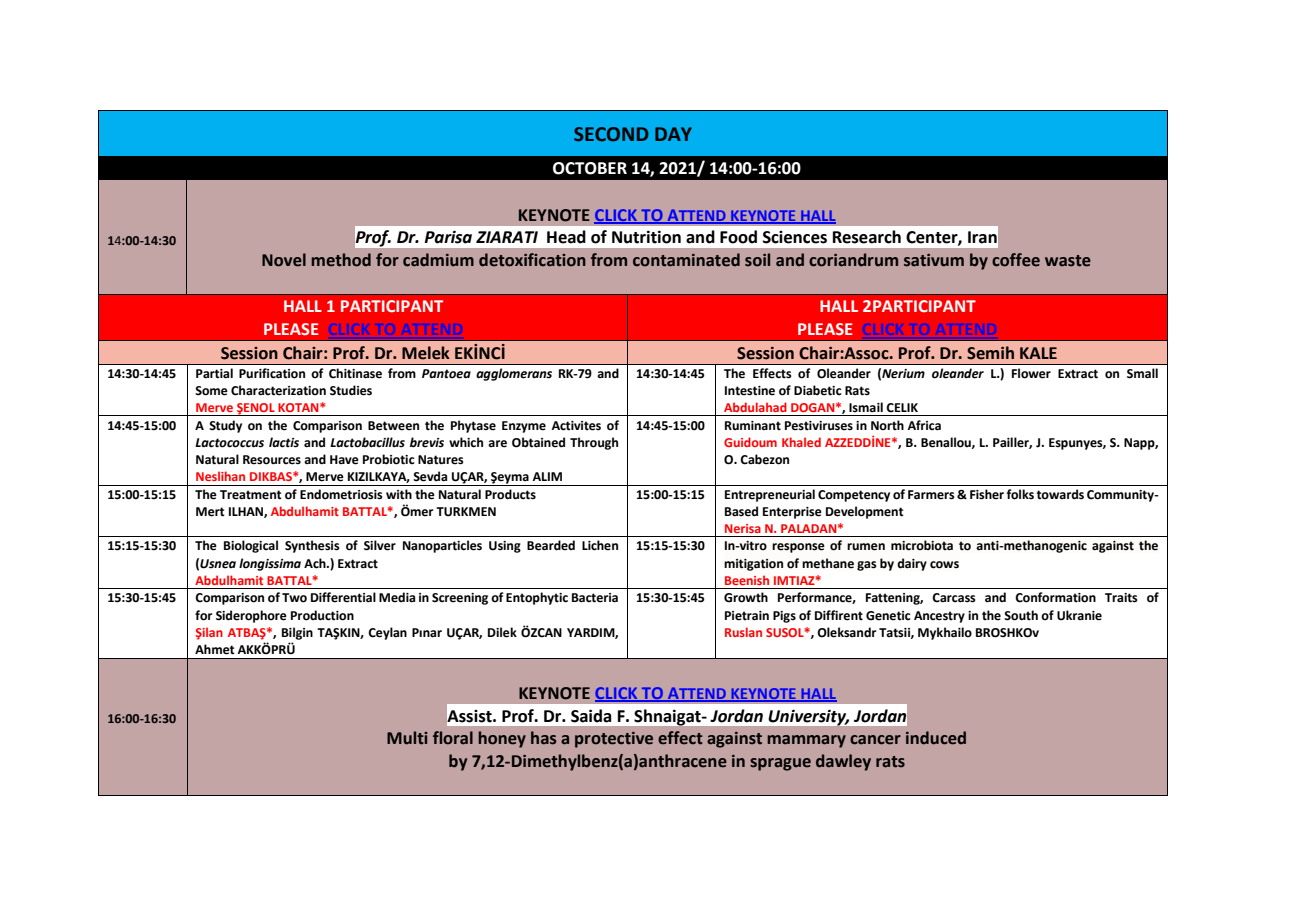  What do you see at coordinates (1055, 597) in the image?
I see `Conformation` at bounding box center [1055, 597].
